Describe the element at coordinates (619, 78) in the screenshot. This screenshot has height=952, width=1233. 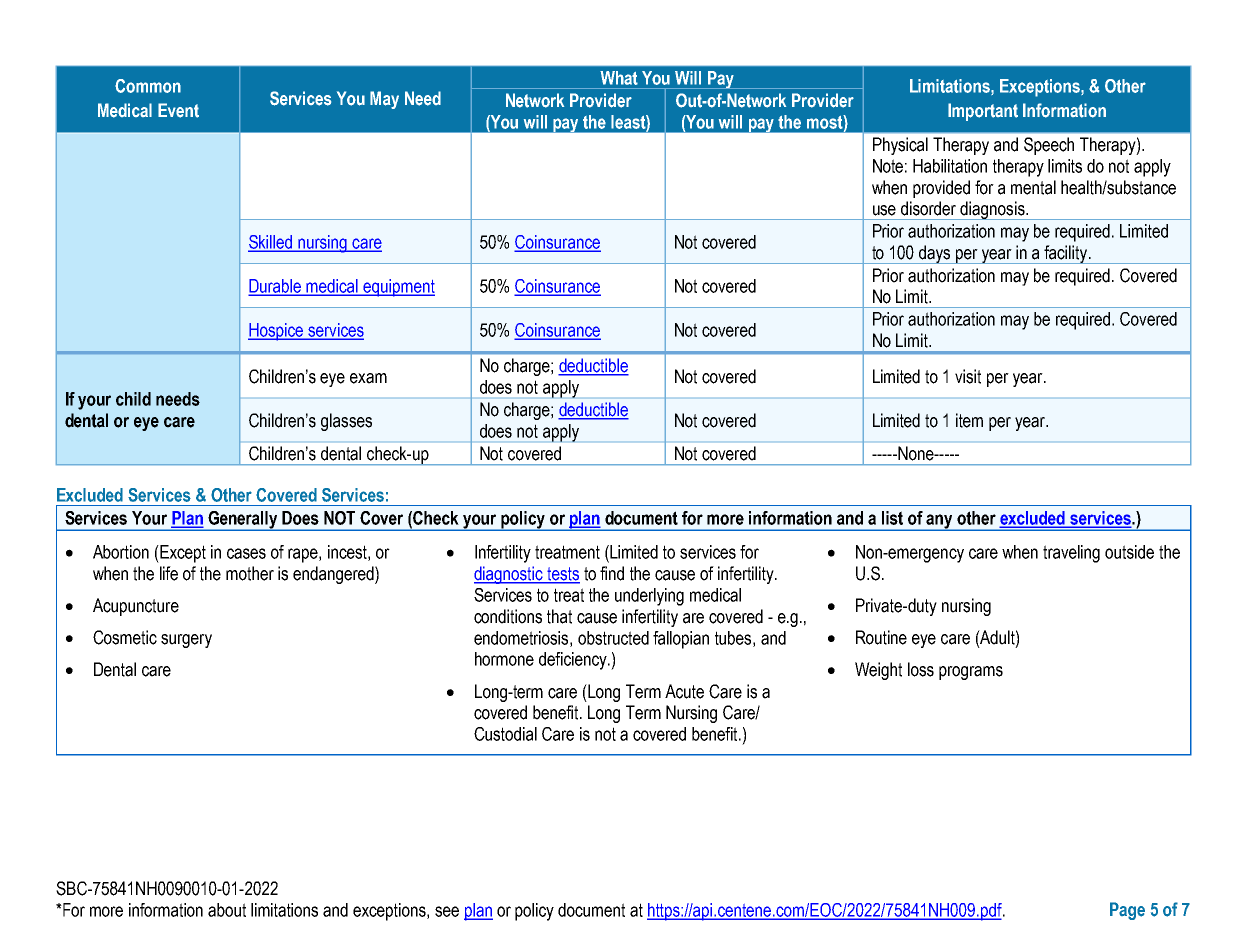
I see `What` at that location.
